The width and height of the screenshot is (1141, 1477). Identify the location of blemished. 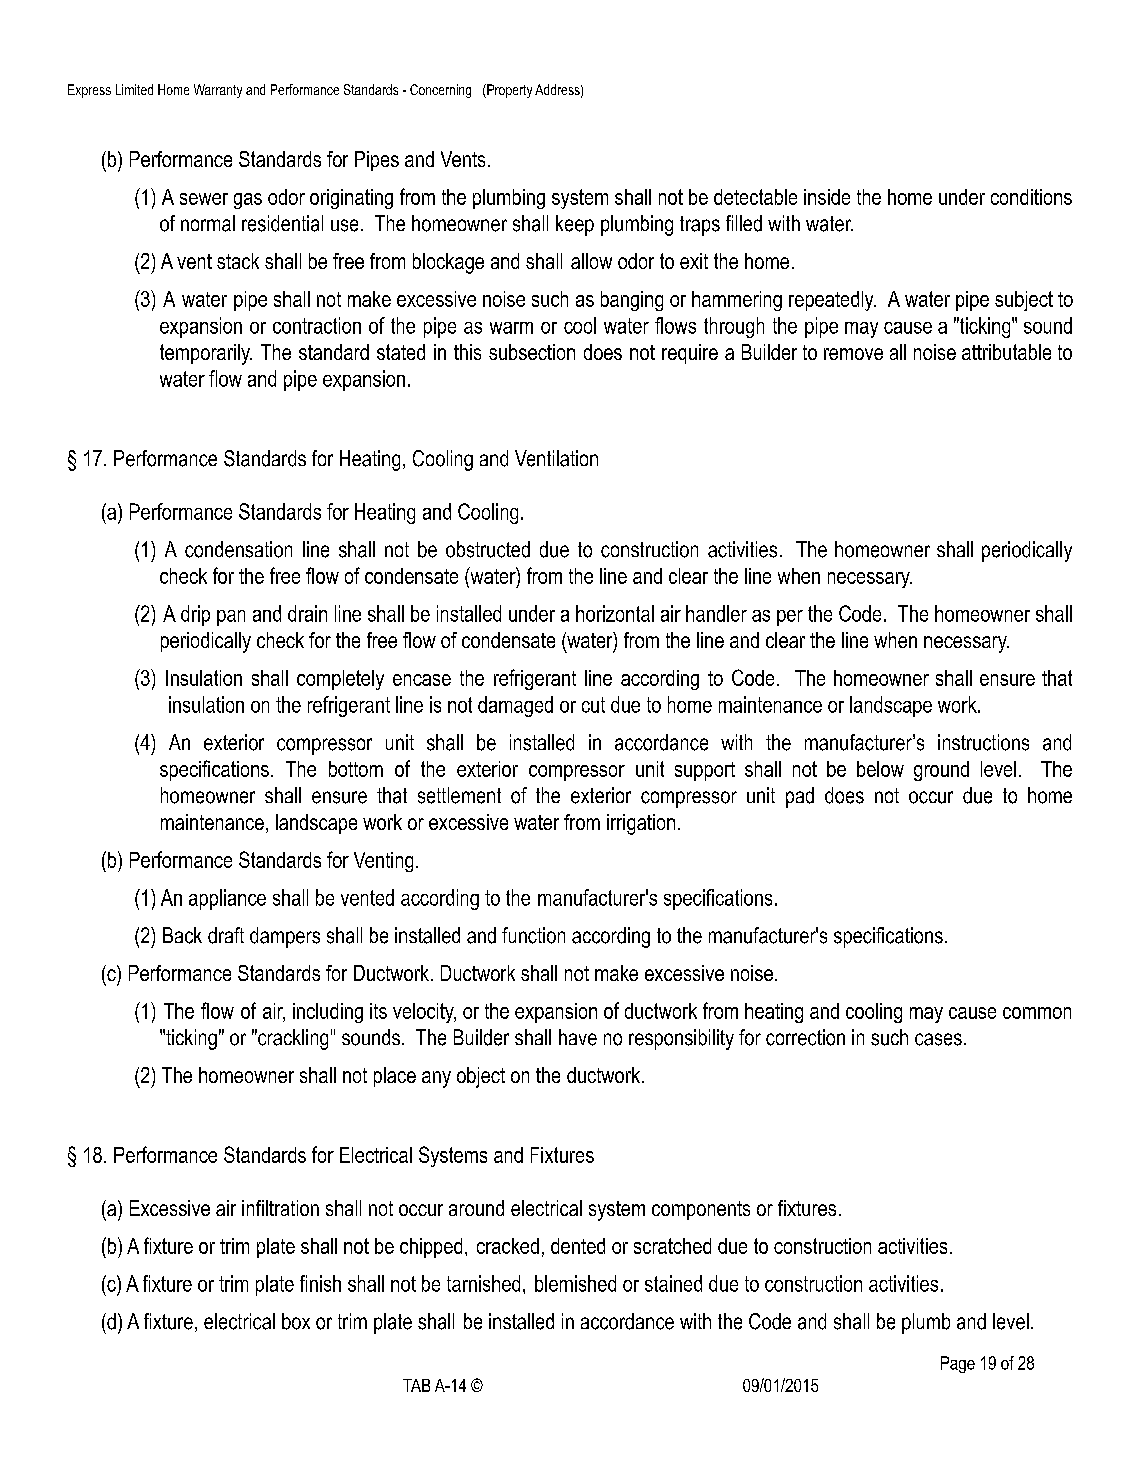
(575, 1283).
